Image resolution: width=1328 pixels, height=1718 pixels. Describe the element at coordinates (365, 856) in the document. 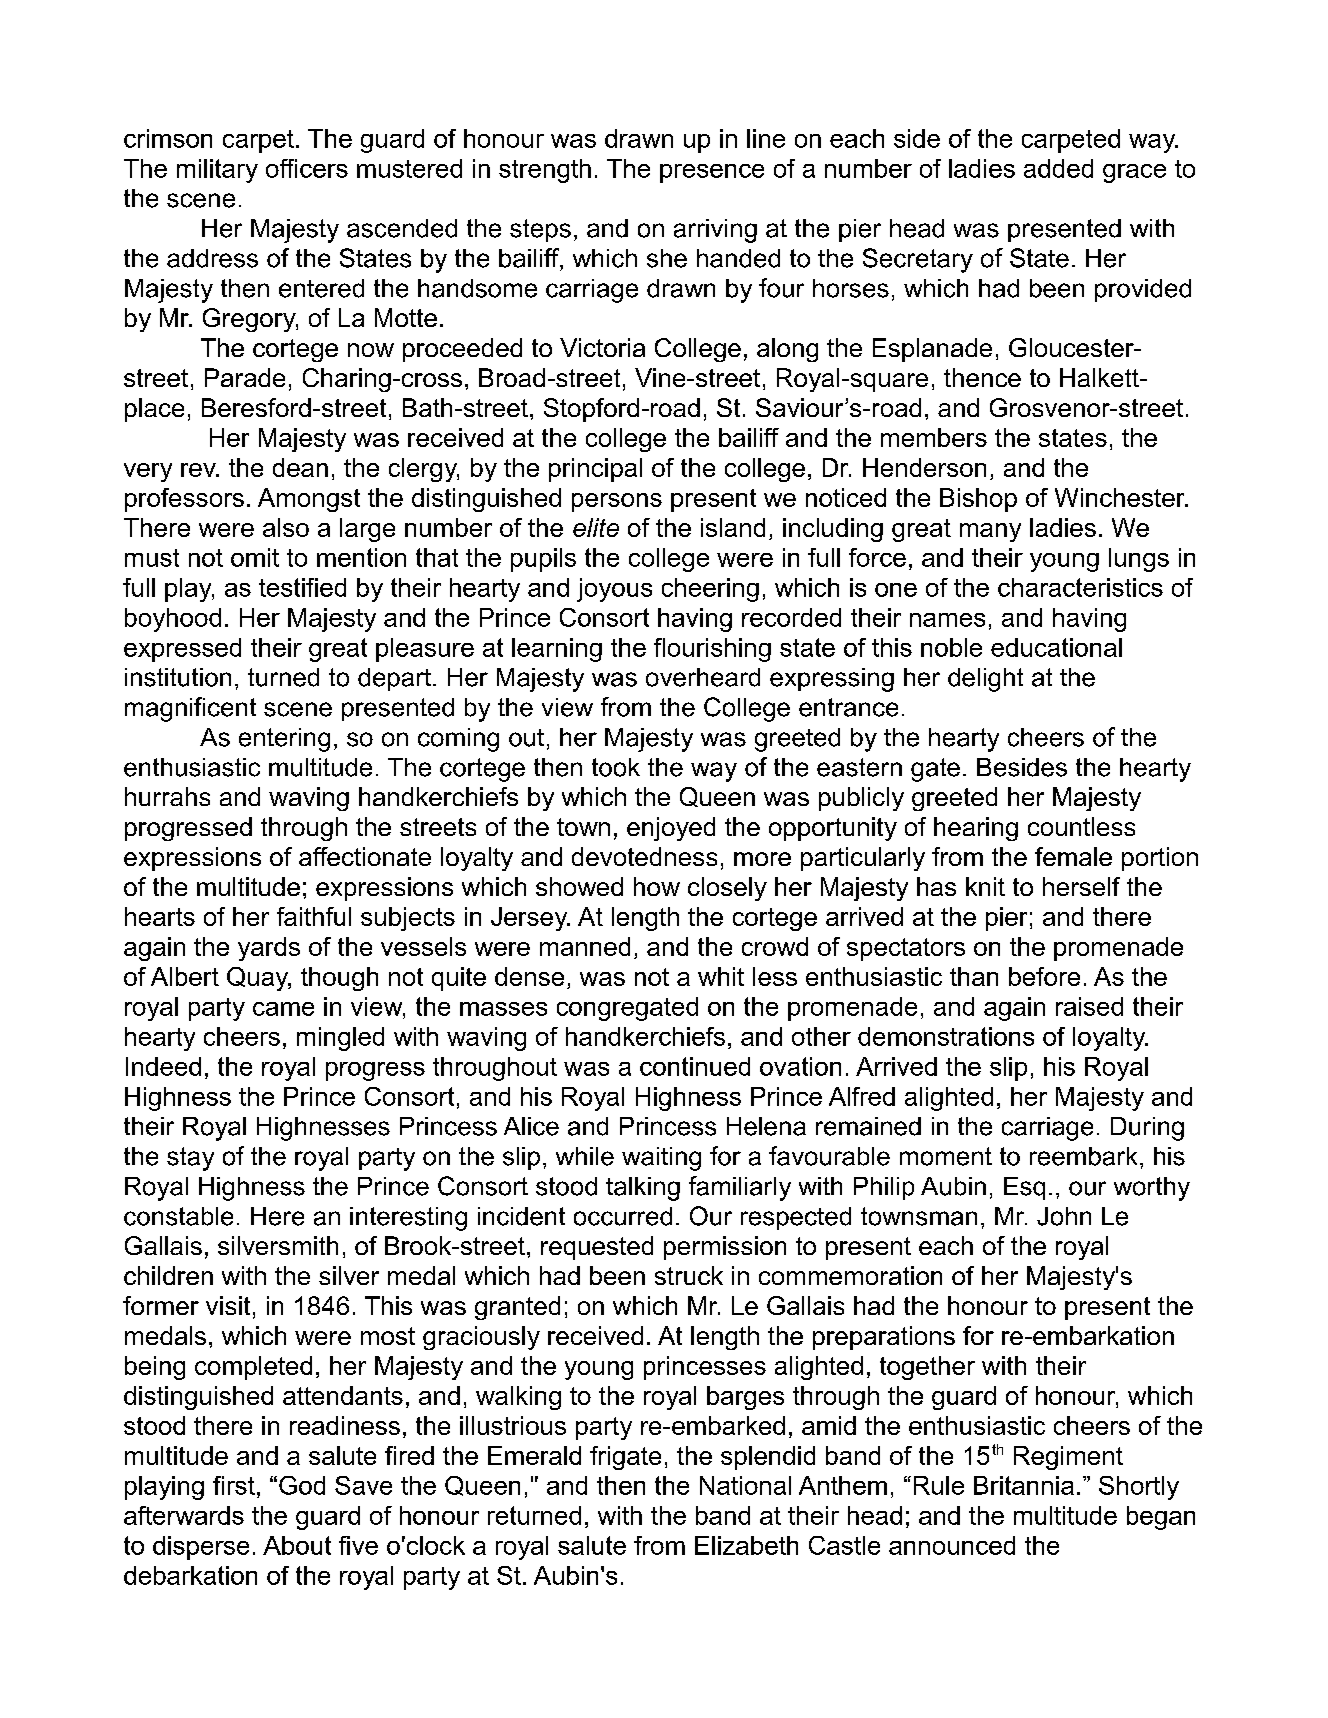

I see `affectionate` at that location.
